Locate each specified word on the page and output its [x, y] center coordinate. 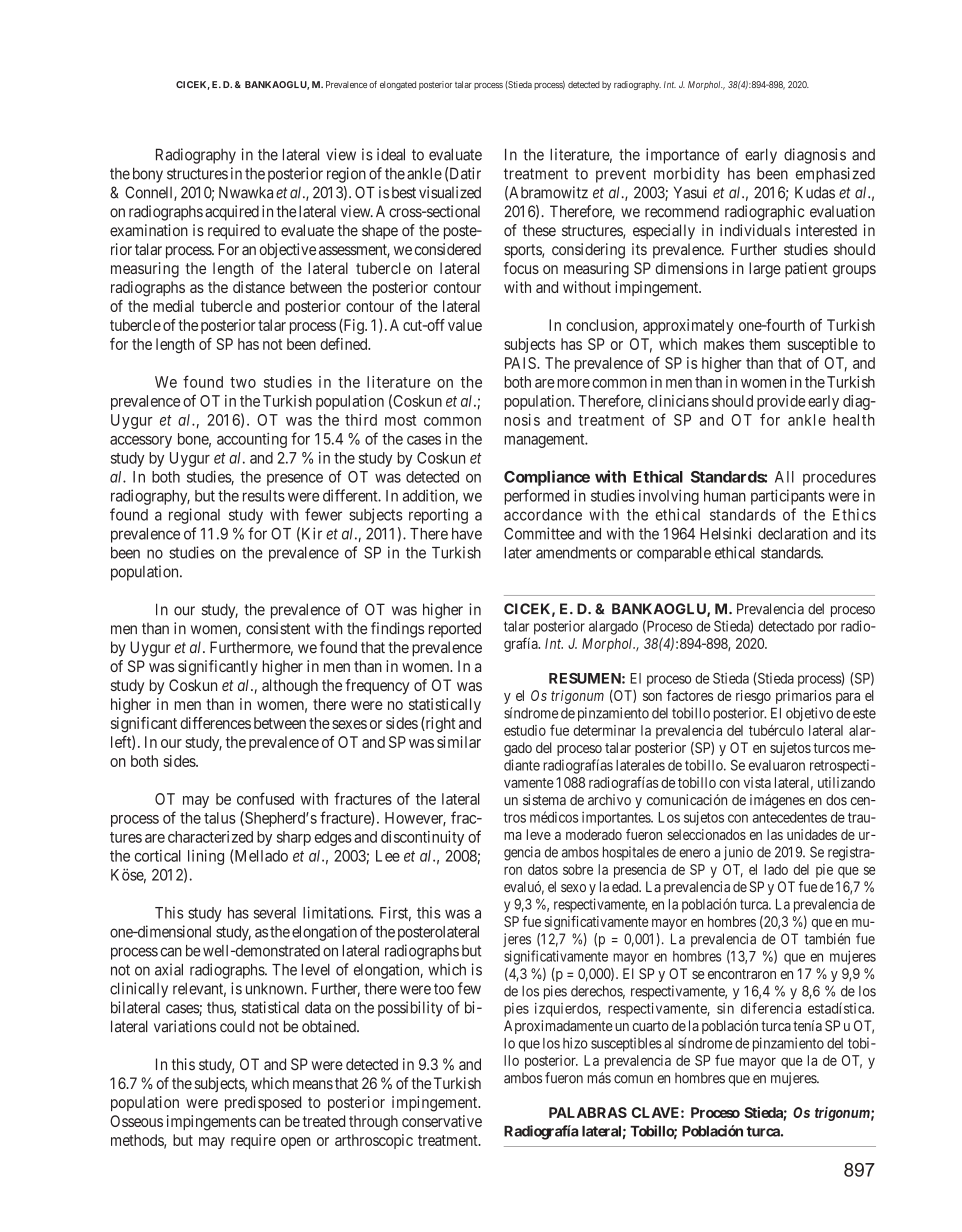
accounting [252, 440]
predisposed [263, 1103]
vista [757, 782]
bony [148, 175]
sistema [544, 800]
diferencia [771, 1008]
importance [683, 156]
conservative [442, 1121]
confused [265, 798]
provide [781, 402]
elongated [398, 85]
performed [536, 497]
